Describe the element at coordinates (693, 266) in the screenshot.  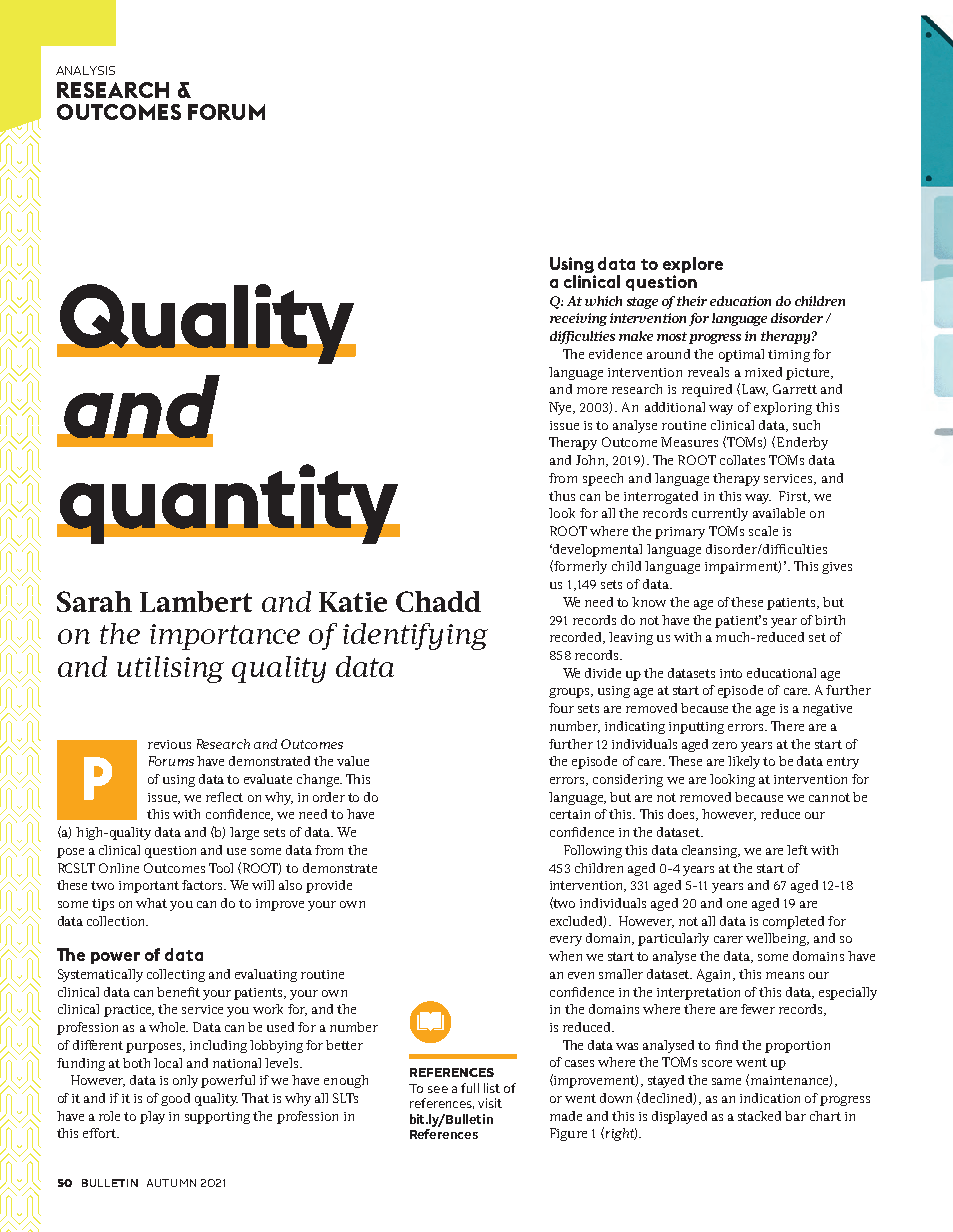
I see `explore` at that location.
